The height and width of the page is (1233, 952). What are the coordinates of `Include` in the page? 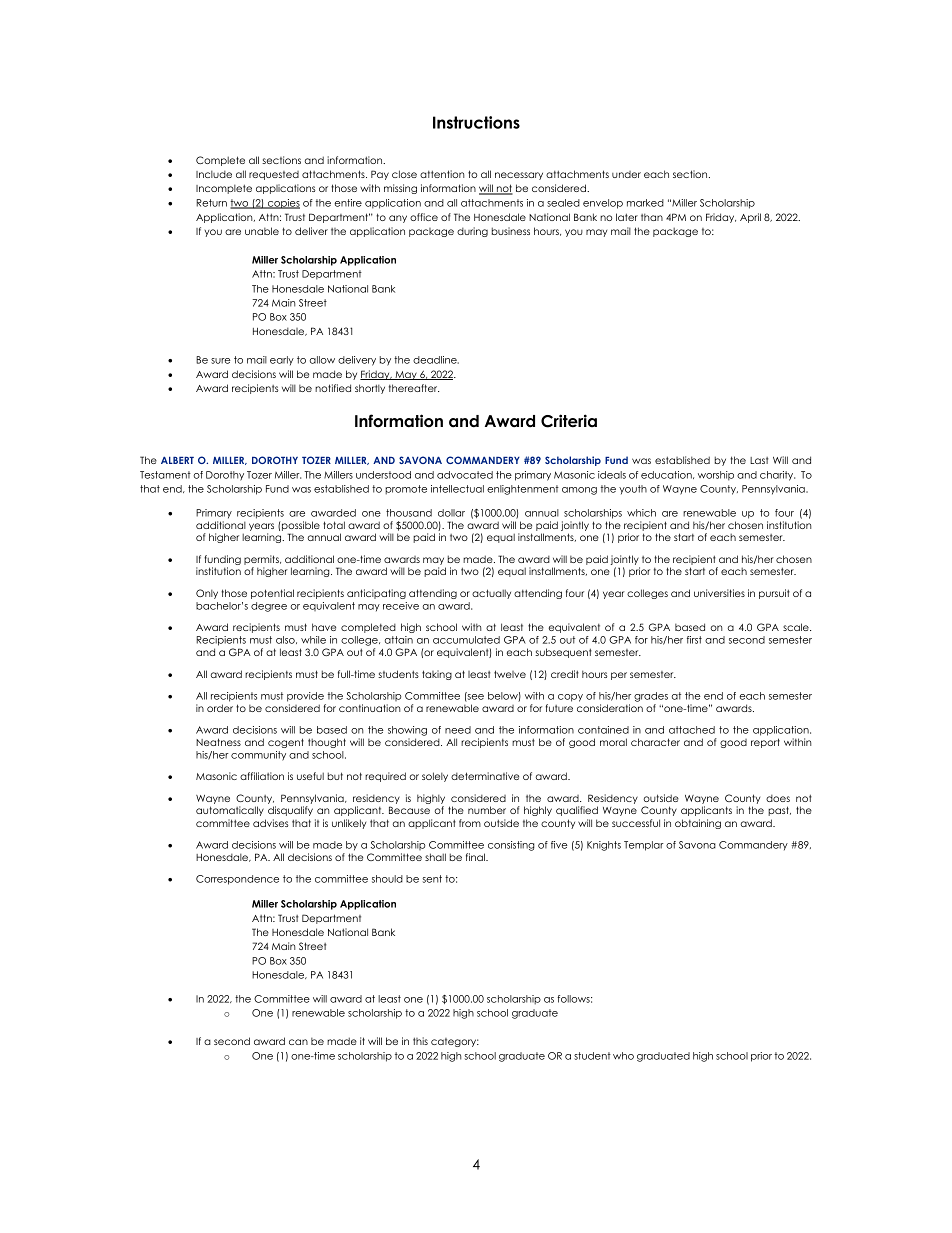 It's located at (214, 174).
